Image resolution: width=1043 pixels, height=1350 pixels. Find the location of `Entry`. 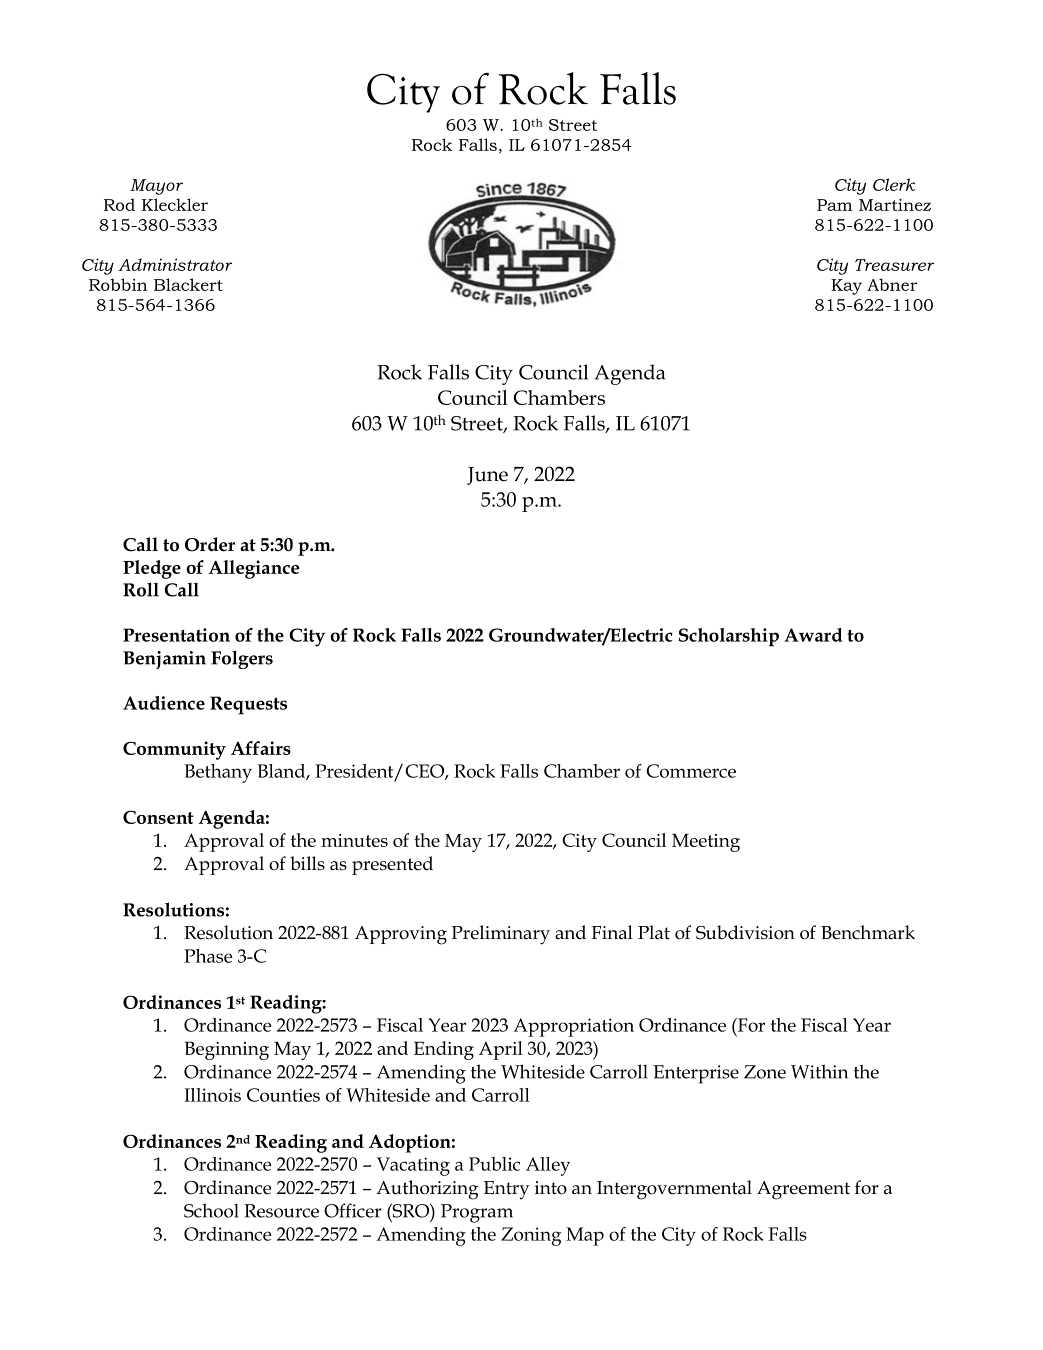

Entry is located at coordinates (506, 1190).
